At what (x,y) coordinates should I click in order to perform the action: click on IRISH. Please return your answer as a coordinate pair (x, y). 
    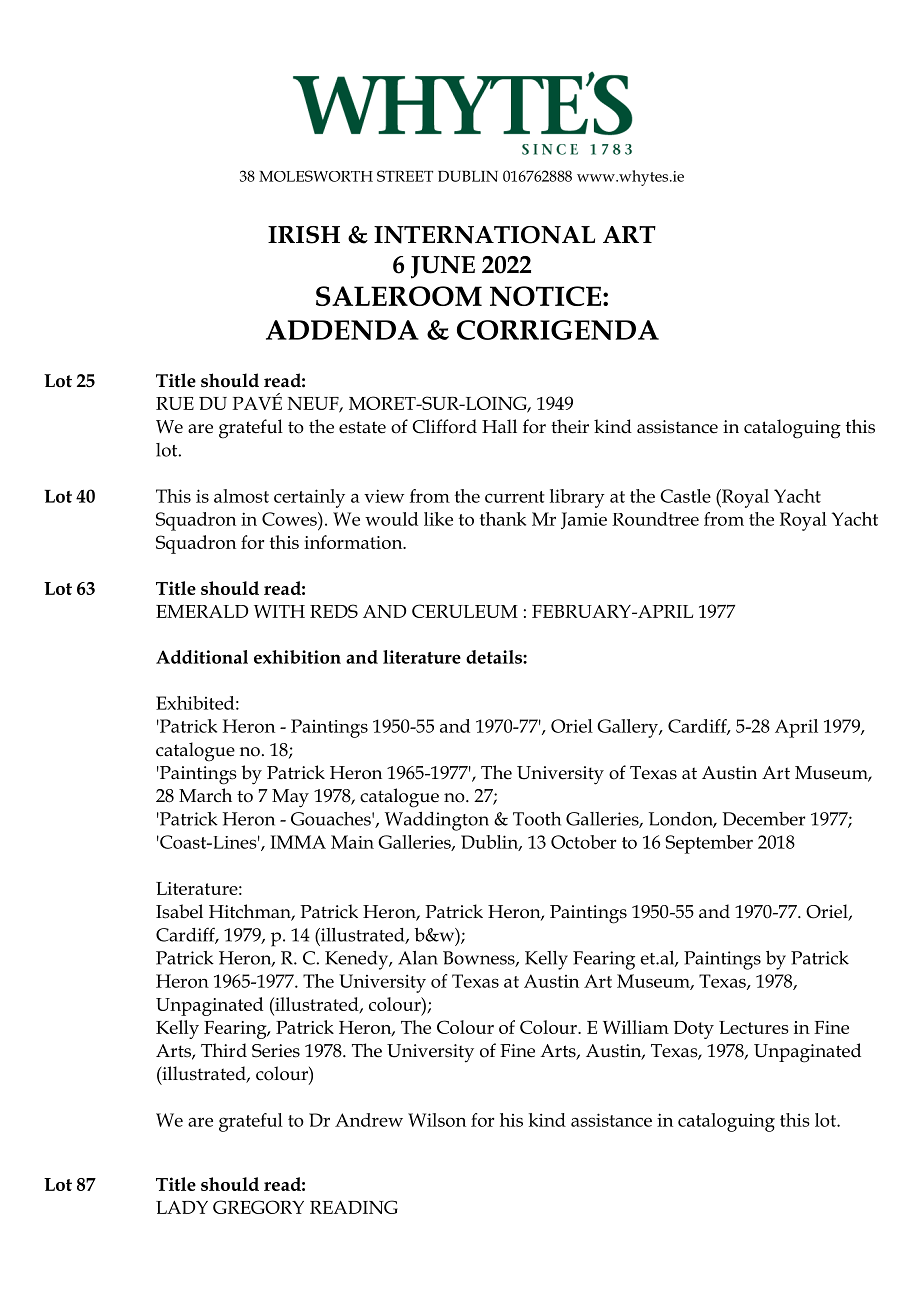
    Looking at the image, I should click on (304, 235).
